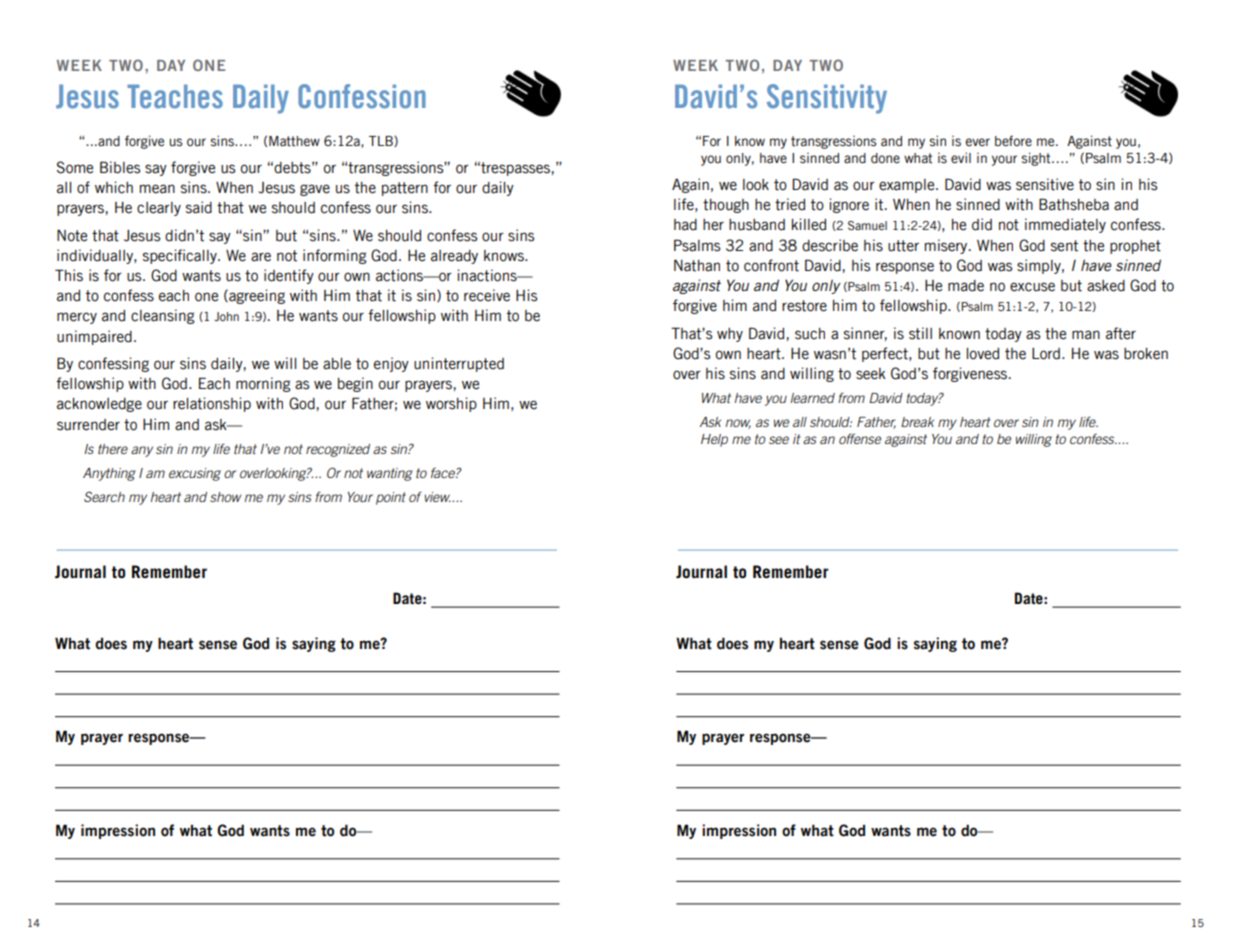  I want to click on Bathsheba, so click(1074, 204).
